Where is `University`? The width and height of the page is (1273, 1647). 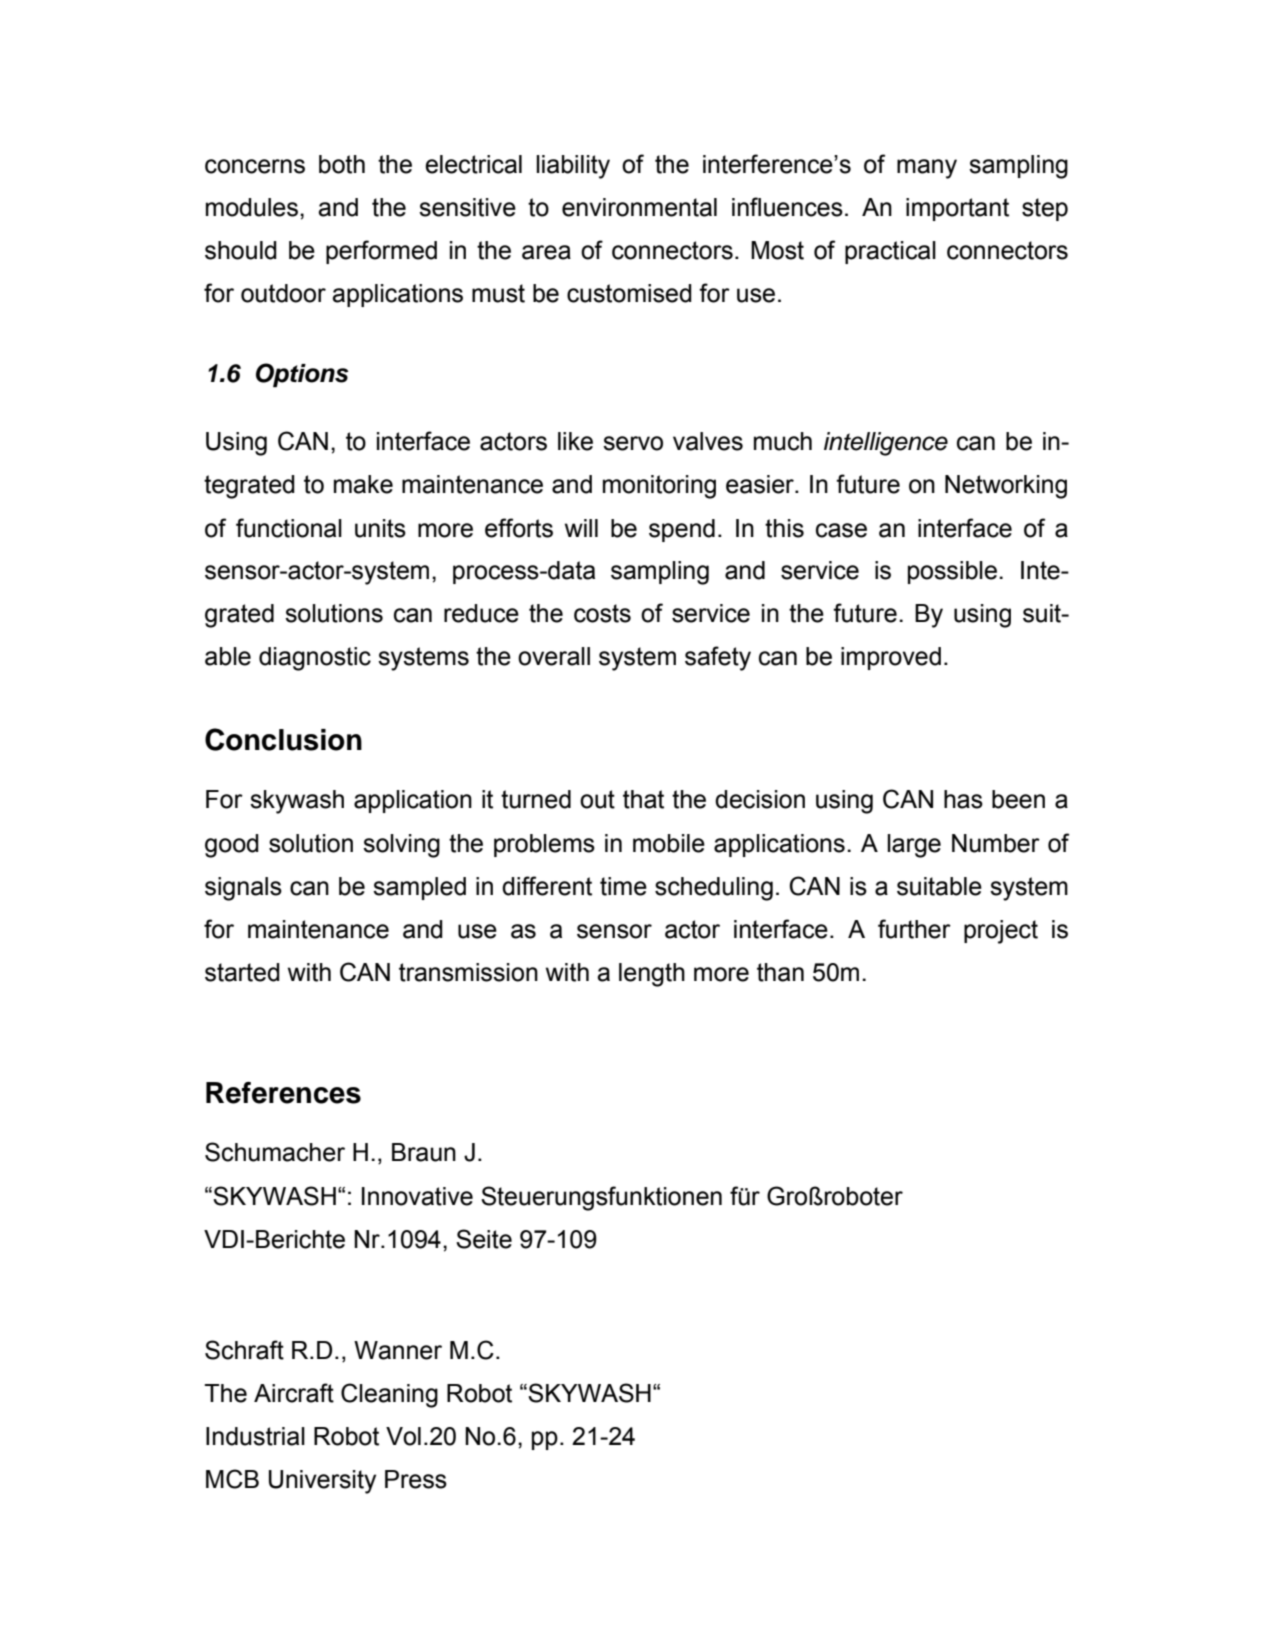
University is located at coordinates (322, 1482).
